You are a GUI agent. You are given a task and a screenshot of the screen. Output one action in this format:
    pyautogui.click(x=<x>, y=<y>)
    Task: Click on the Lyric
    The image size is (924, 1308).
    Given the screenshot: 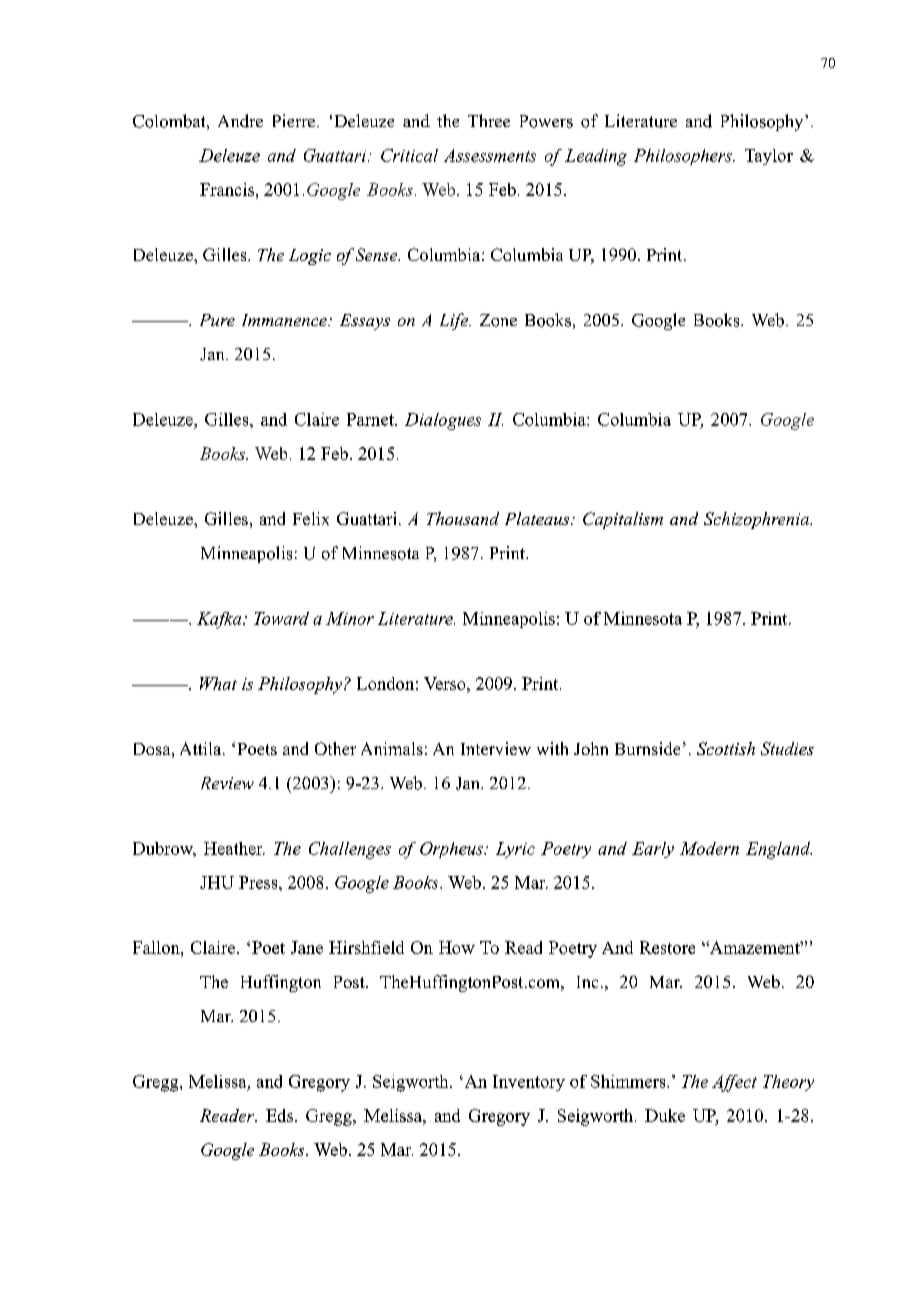 What is the action you would take?
    pyautogui.click(x=515, y=850)
